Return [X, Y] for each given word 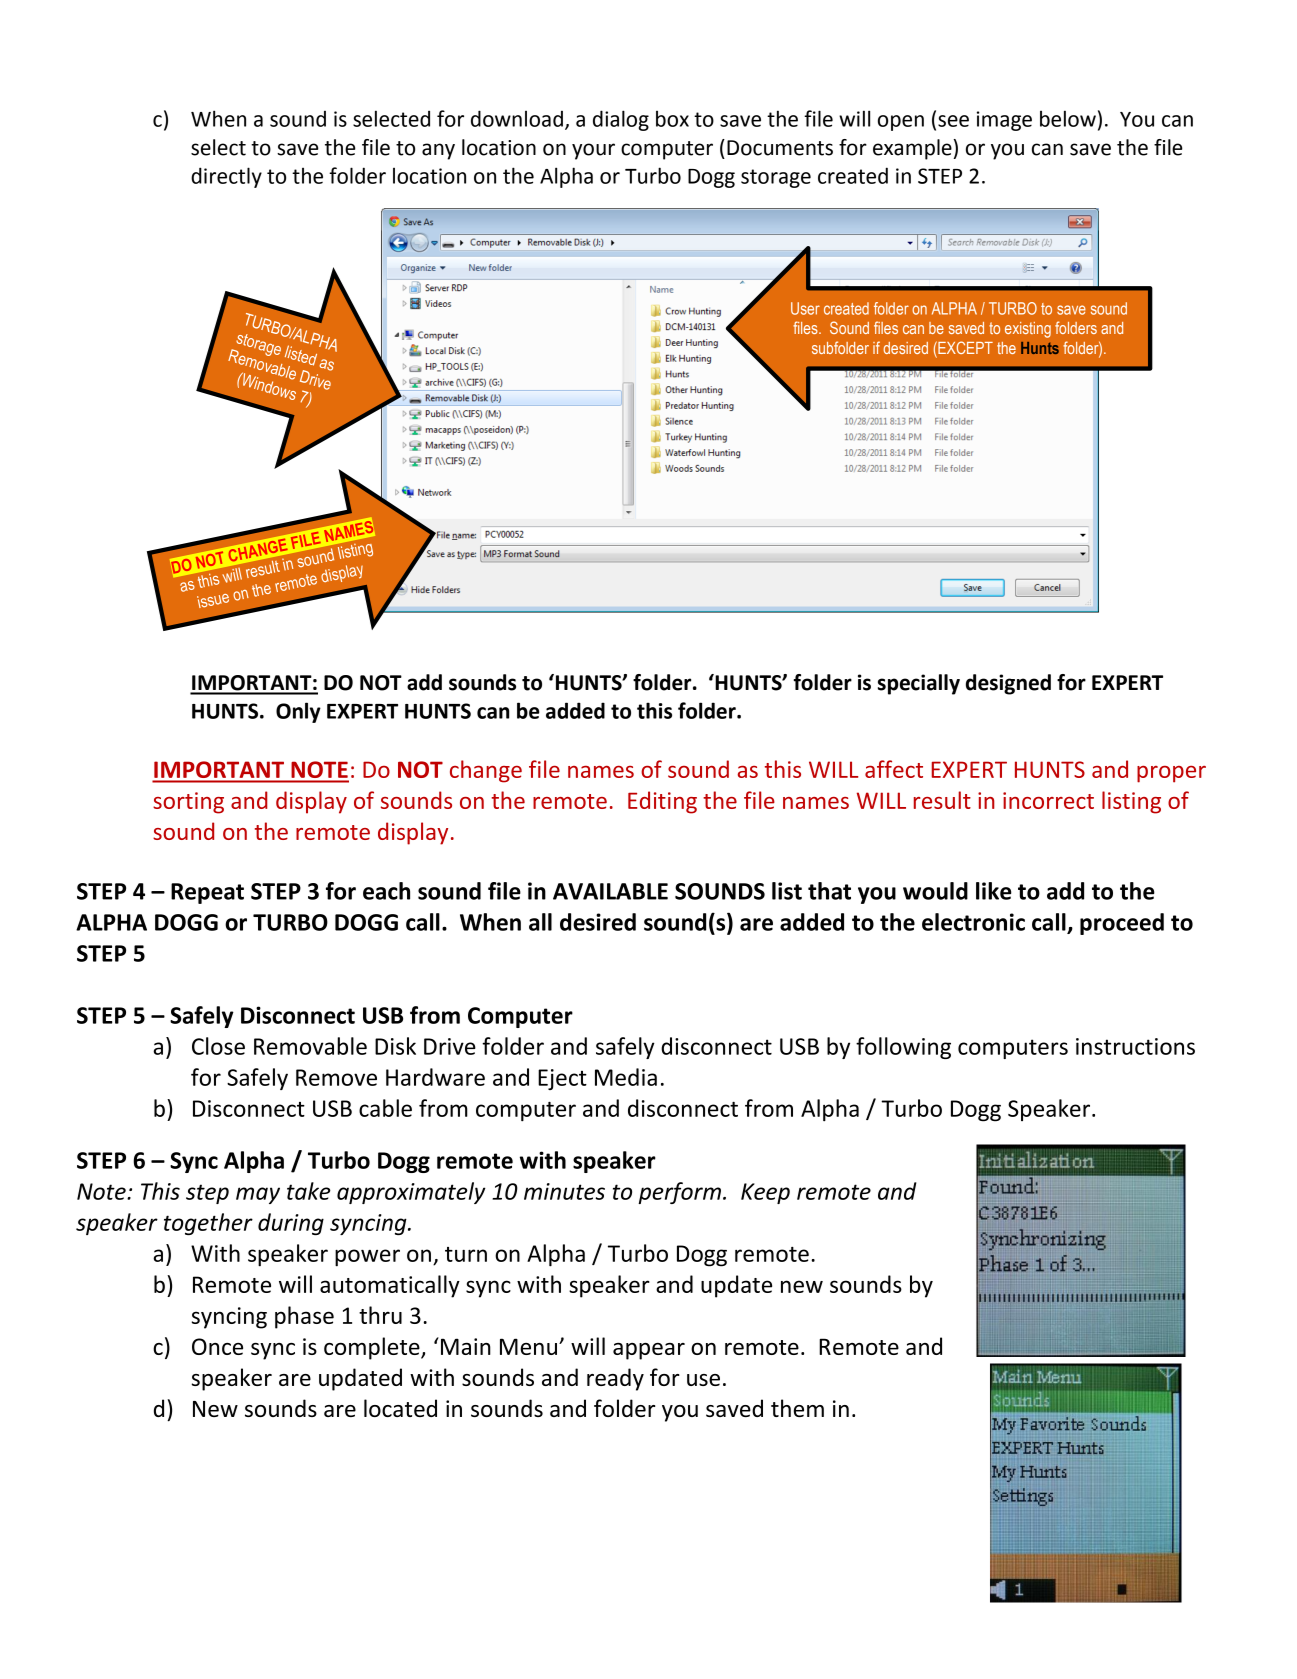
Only [298, 712]
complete [373, 1348]
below [1068, 118]
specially [919, 684]
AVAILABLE [610, 891]
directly [226, 177]
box [672, 119]
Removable [310, 1046]
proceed [1122, 924]
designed [1008, 684]
